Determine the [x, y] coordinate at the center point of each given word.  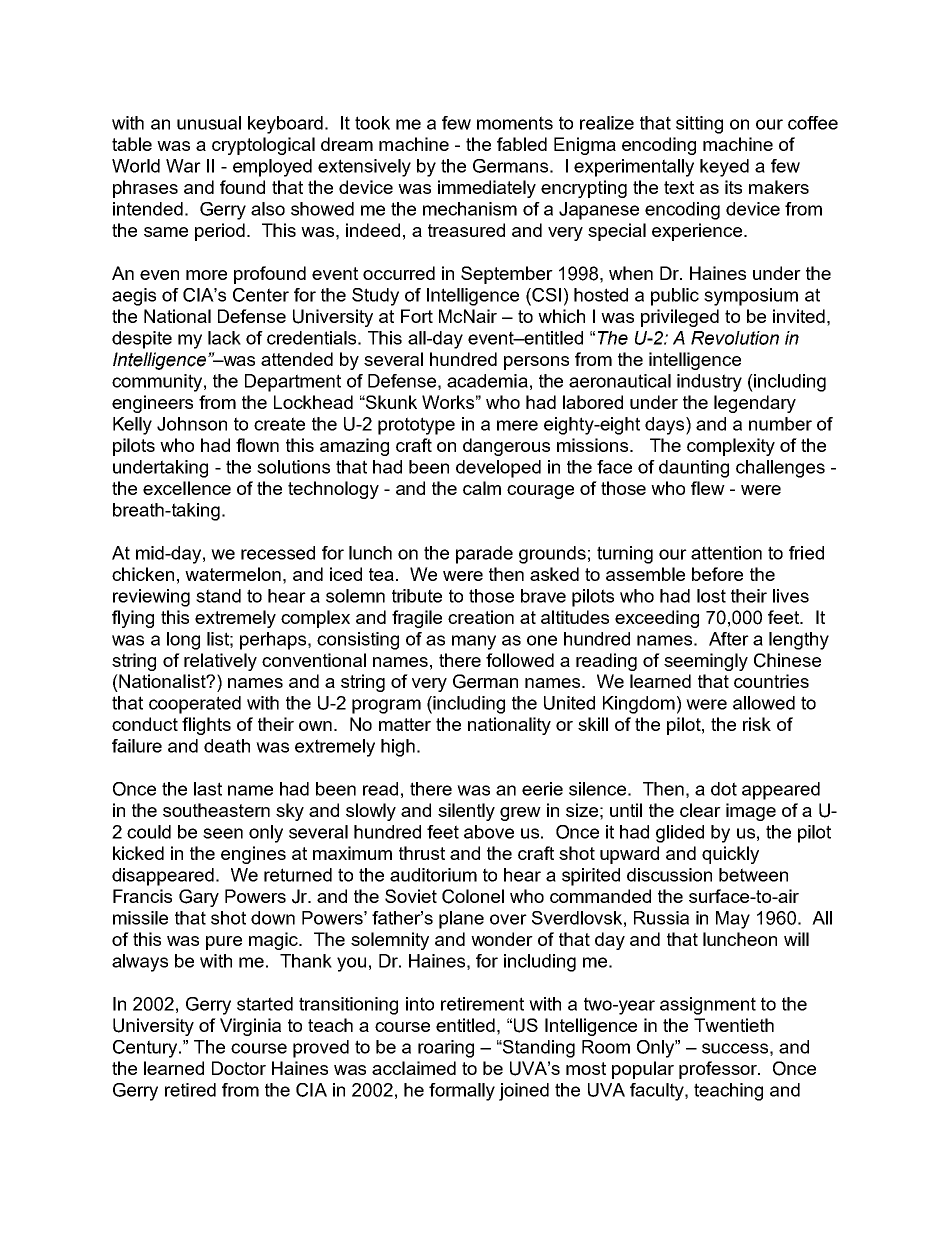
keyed [724, 168]
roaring [446, 1049]
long [183, 641]
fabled [522, 144]
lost [711, 596]
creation [481, 617]
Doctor [239, 1068]
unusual [209, 123]
